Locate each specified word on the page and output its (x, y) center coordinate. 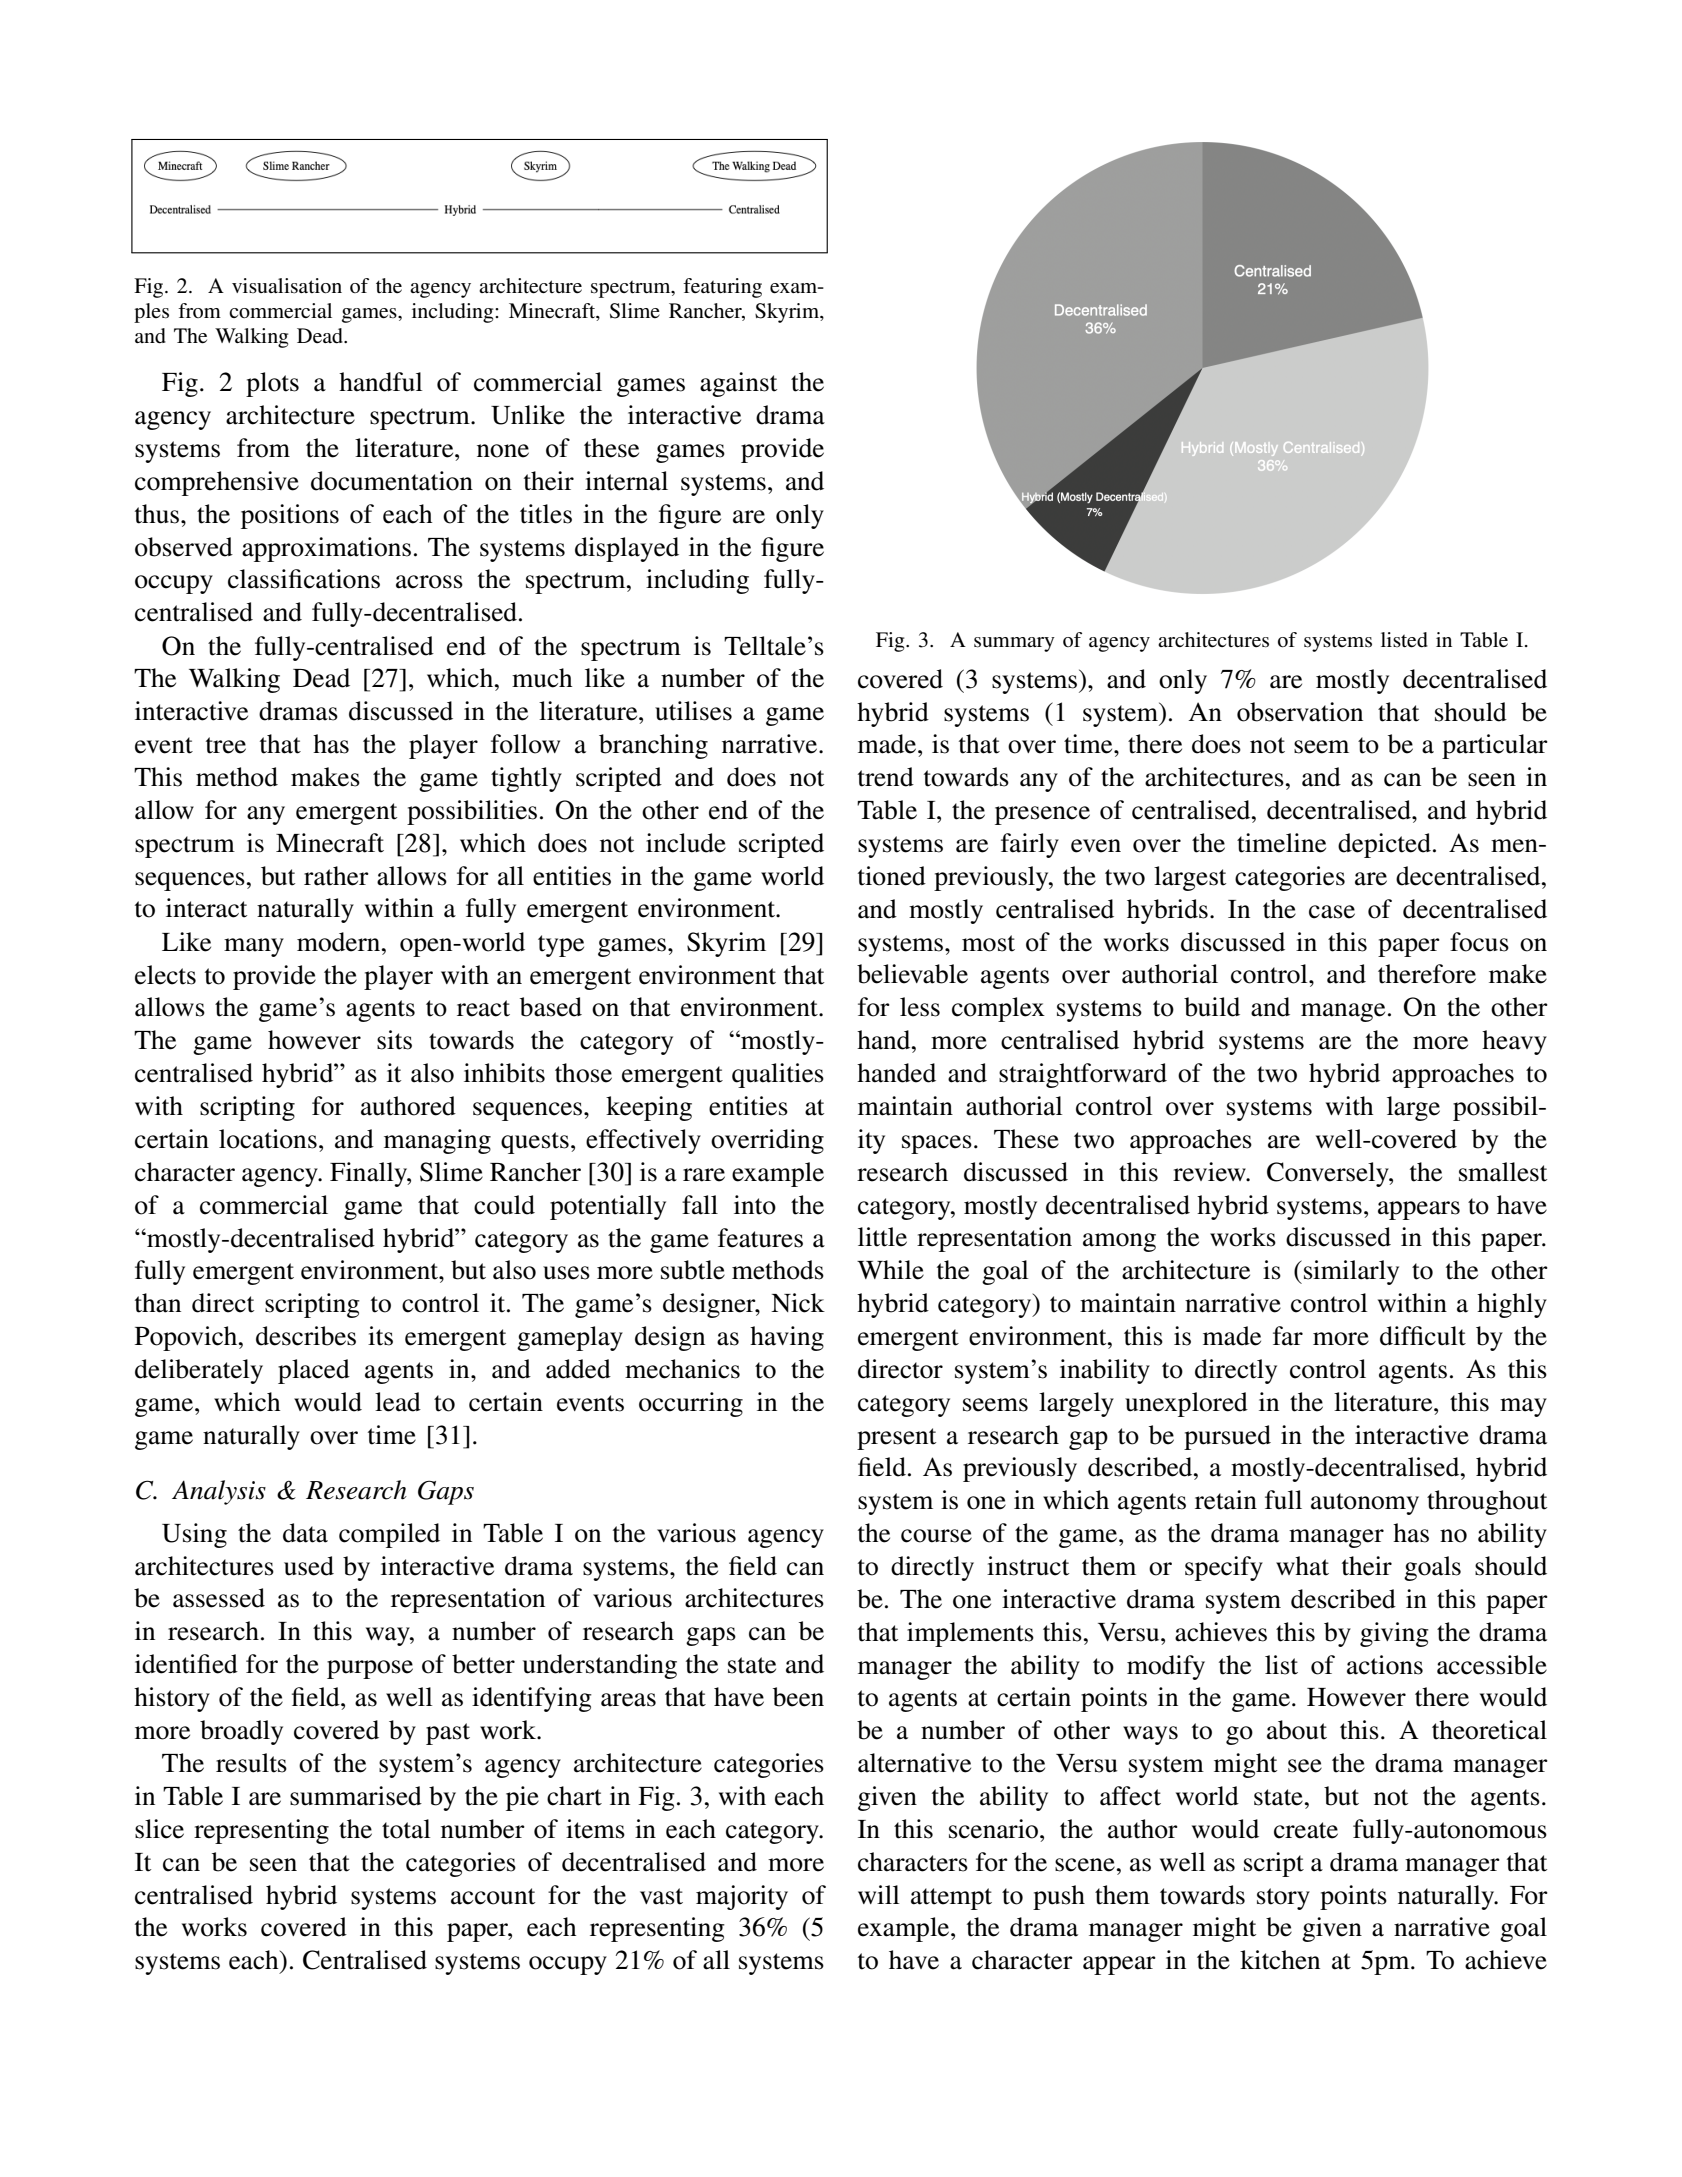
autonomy (1365, 1504)
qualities (778, 1075)
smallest (1503, 1172)
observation (1300, 712)
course (936, 1536)
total (406, 1829)
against (738, 384)
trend (886, 777)
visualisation (287, 286)
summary (1014, 644)
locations (268, 1139)
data (305, 1533)
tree (226, 745)
